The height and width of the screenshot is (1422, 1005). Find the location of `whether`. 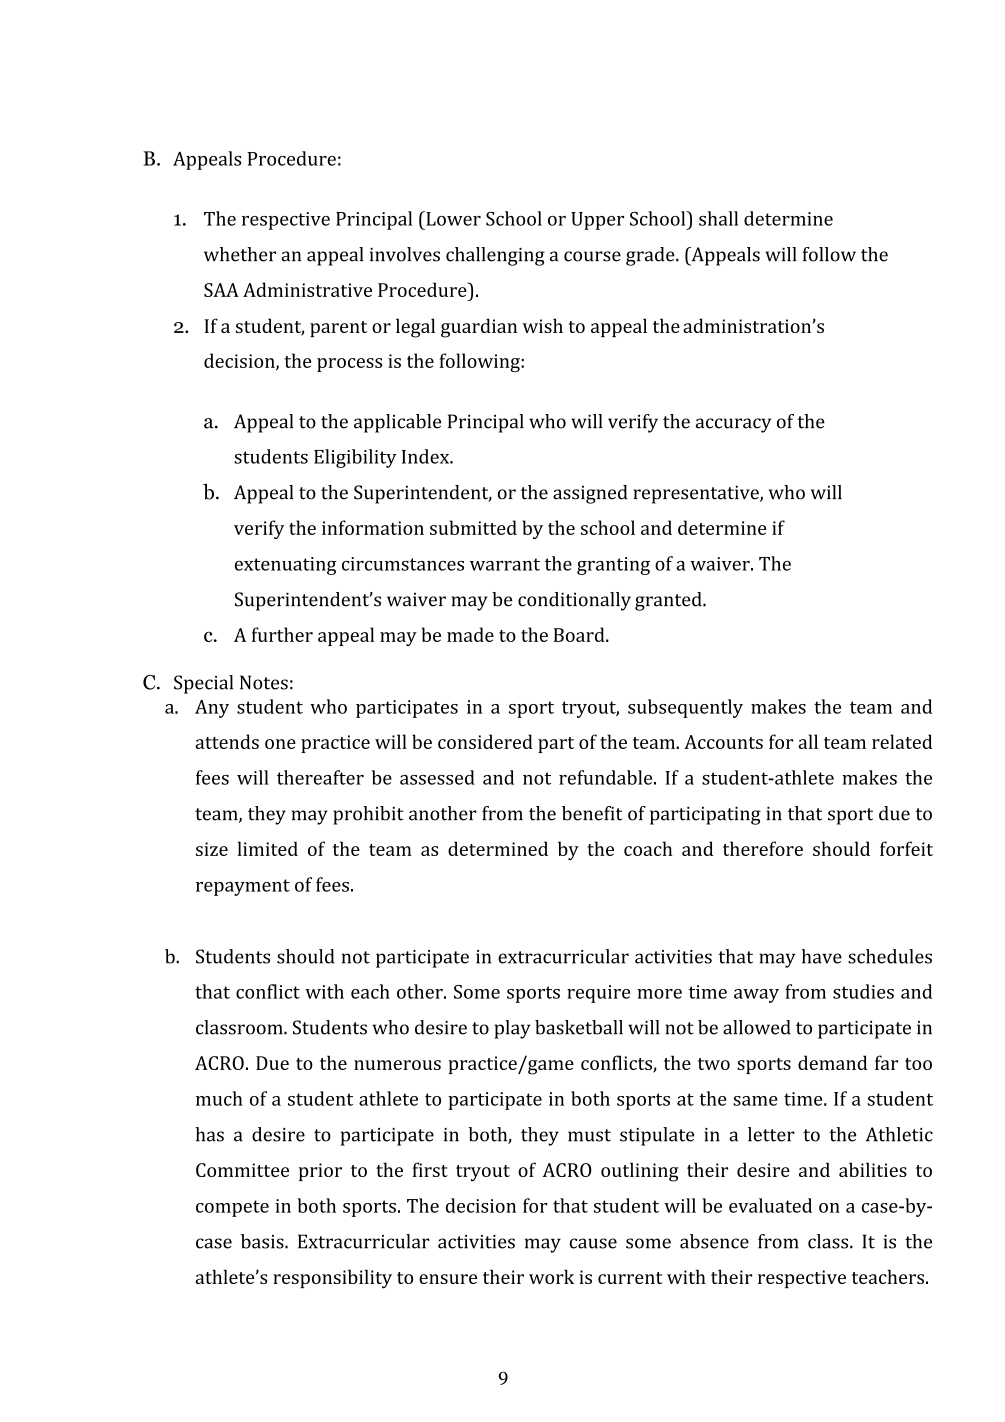

whether is located at coordinates (240, 254).
